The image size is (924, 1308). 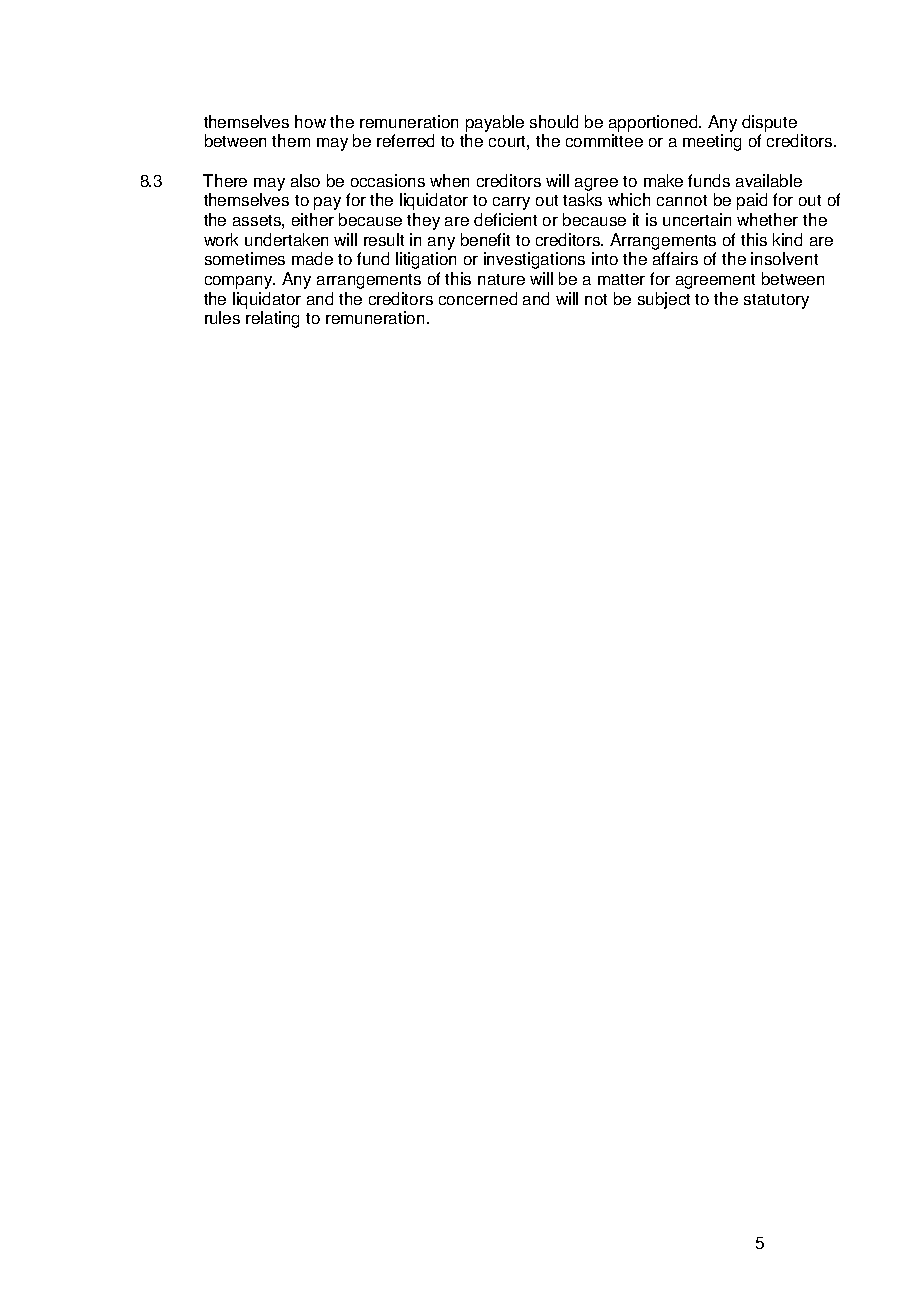 I want to click on made, so click(x=312, y=258).
